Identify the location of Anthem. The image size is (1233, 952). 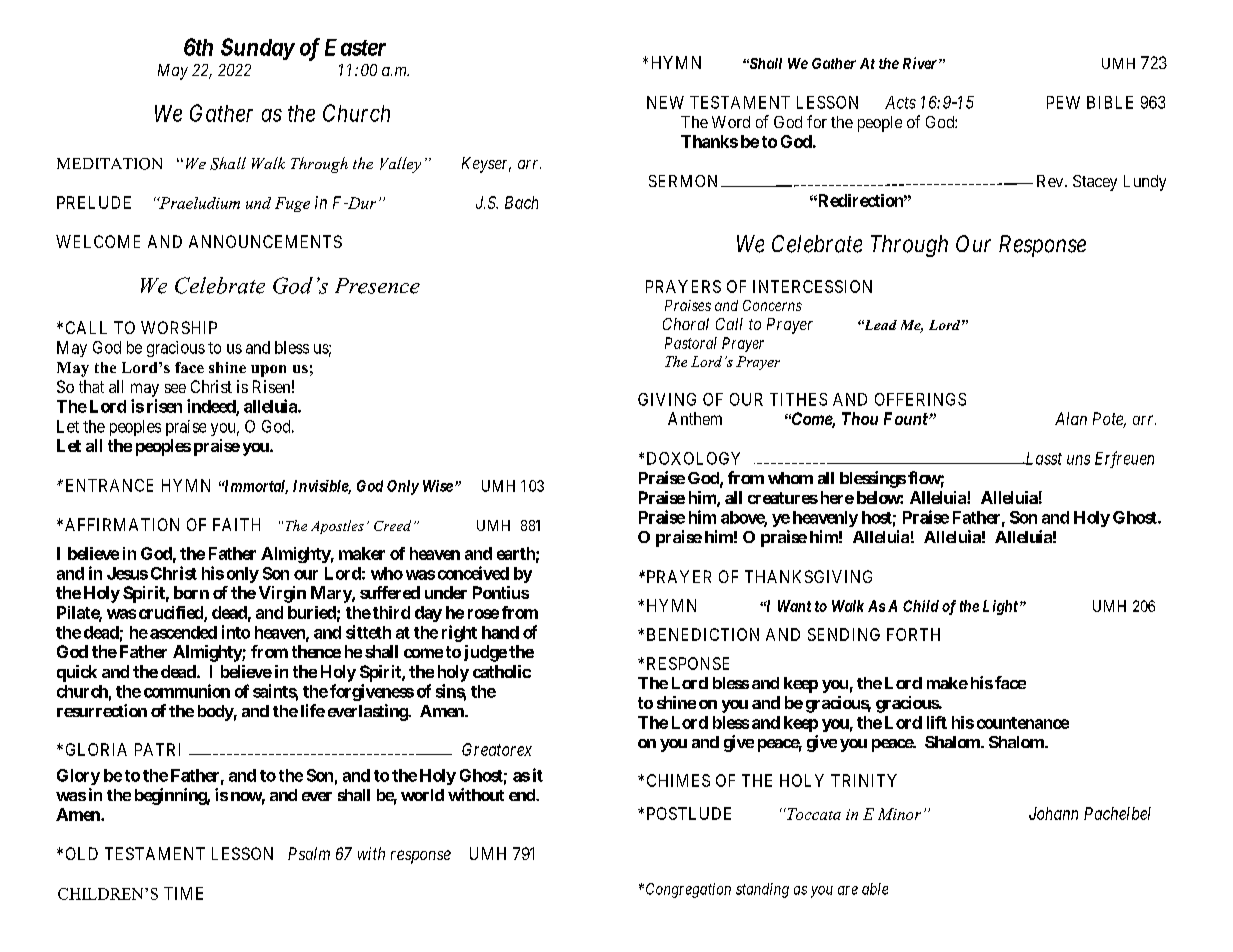
(695, 418).
